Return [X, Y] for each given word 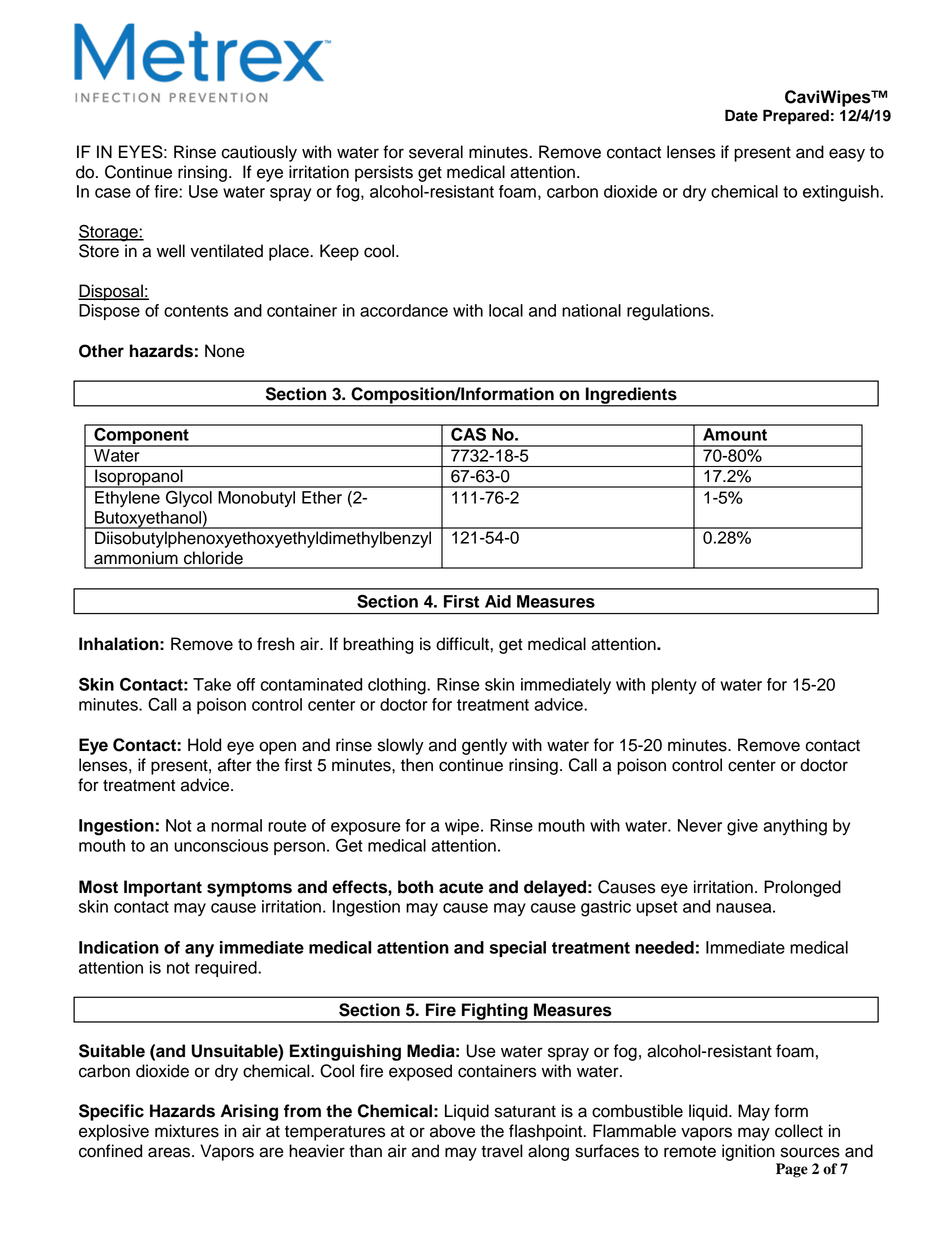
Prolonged [802, 888]
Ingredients [631, 396]
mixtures [187, 1131]
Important [163, 888]
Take [212, 684]
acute [461, 887]
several [436, 152]
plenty [674, 686]
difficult [462, 644]
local [506, 310]
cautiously [259, 153]
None [225, 351]
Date [741, 115]
